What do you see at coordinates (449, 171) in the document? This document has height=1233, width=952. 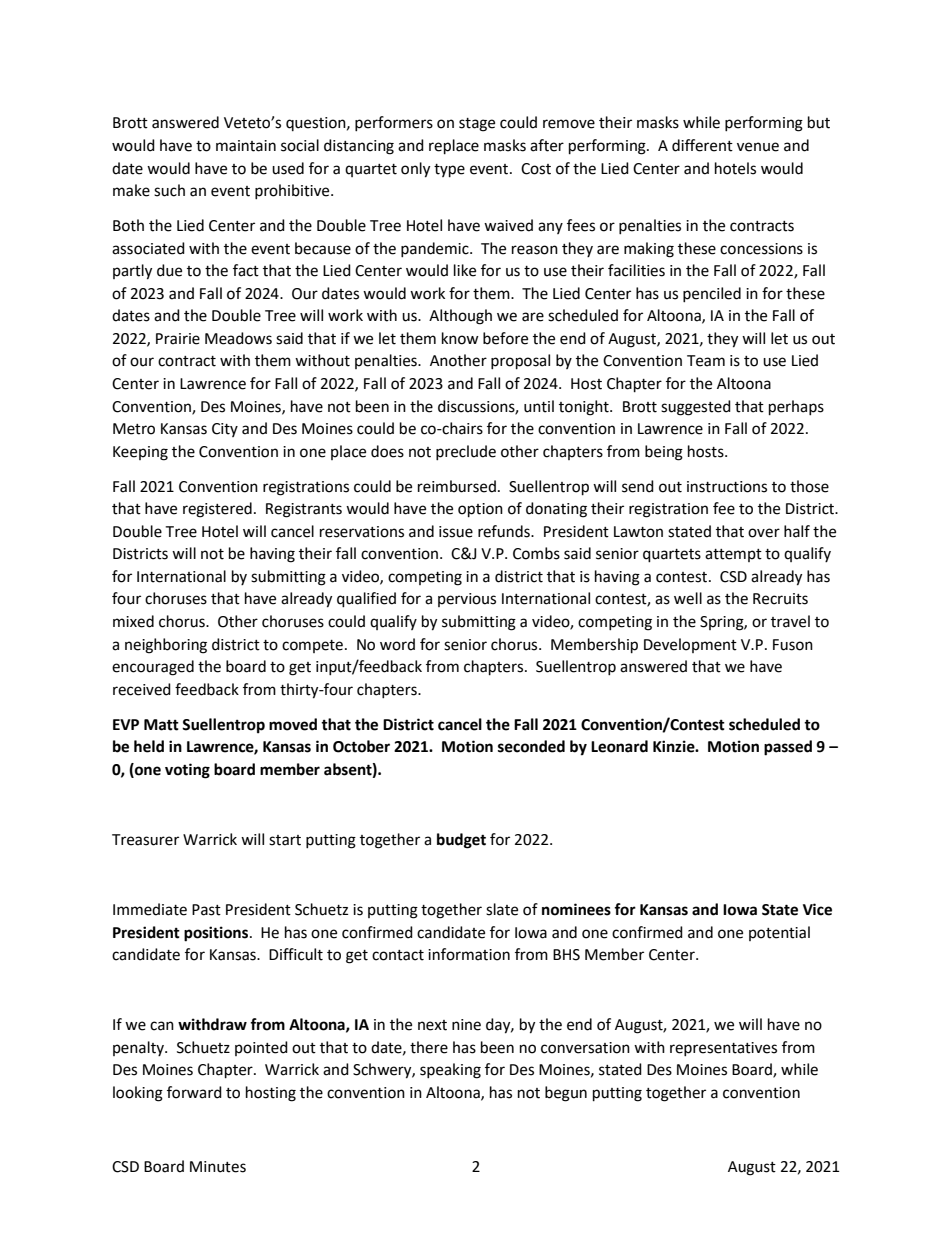 I see `type` at bounding box center [449, 171].
